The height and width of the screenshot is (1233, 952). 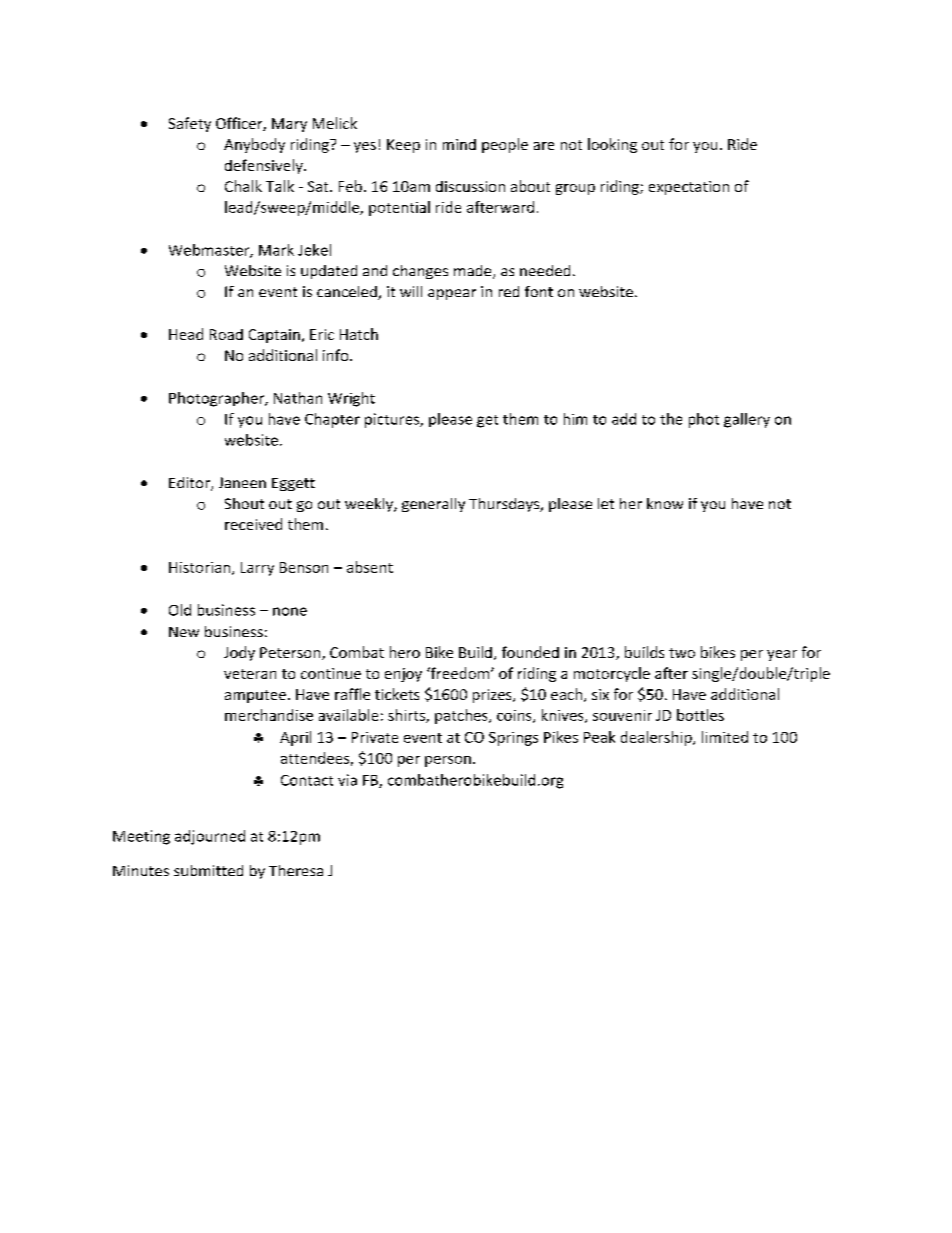 What do you see at coordinates (226, 334) in the screenshot?
I see `Road` at bounding box center [226, 334].
